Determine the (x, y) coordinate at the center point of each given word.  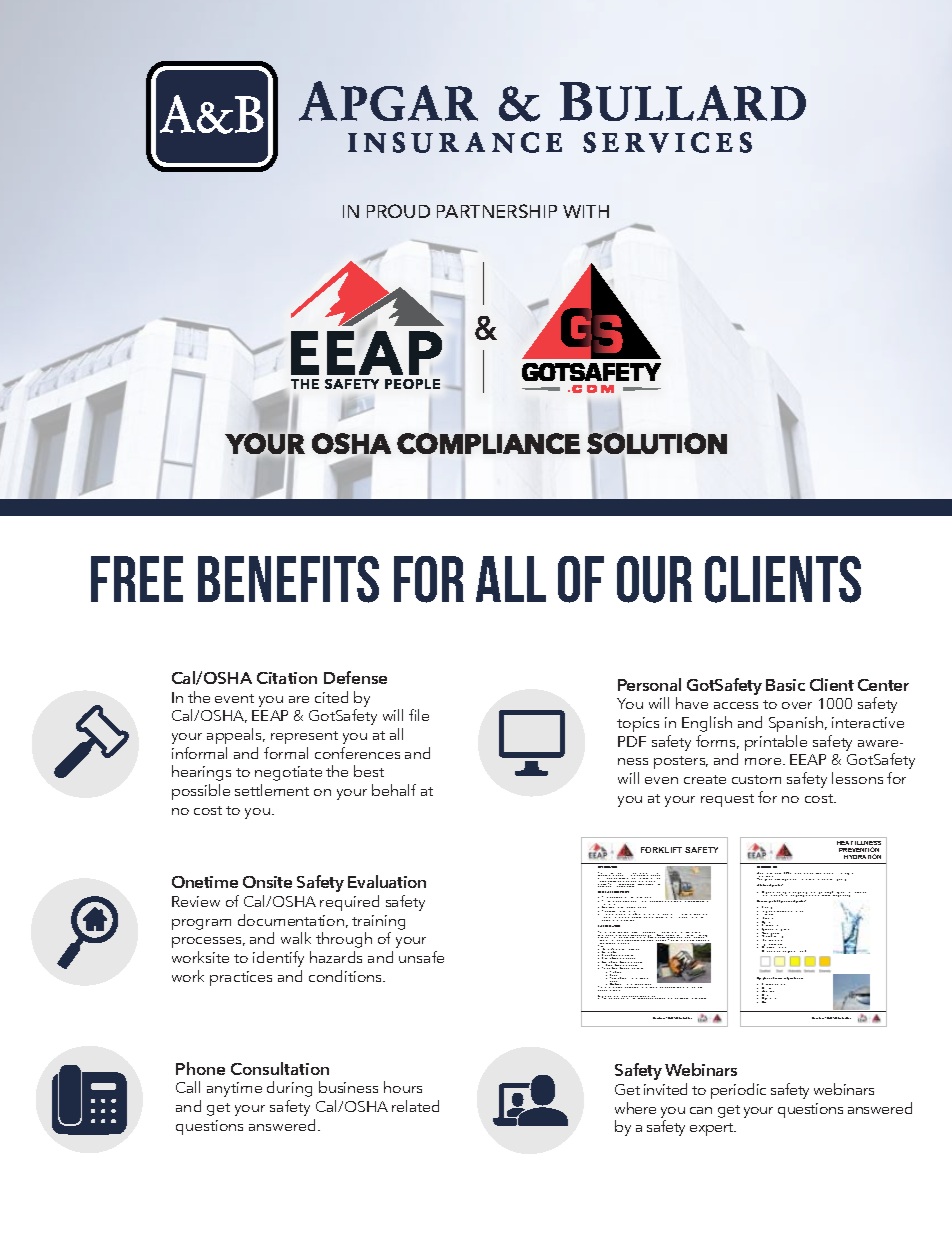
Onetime (205, 882)
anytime (234, 1089)
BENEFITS (288, 579)
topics (638, 724)
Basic (785, 685)
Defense (355, 677)
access (736, 705)
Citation (287, 678)
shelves (602, 884)
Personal (649, 684)
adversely (781, 880)
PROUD (398, 211)
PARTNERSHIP (497, 211)
